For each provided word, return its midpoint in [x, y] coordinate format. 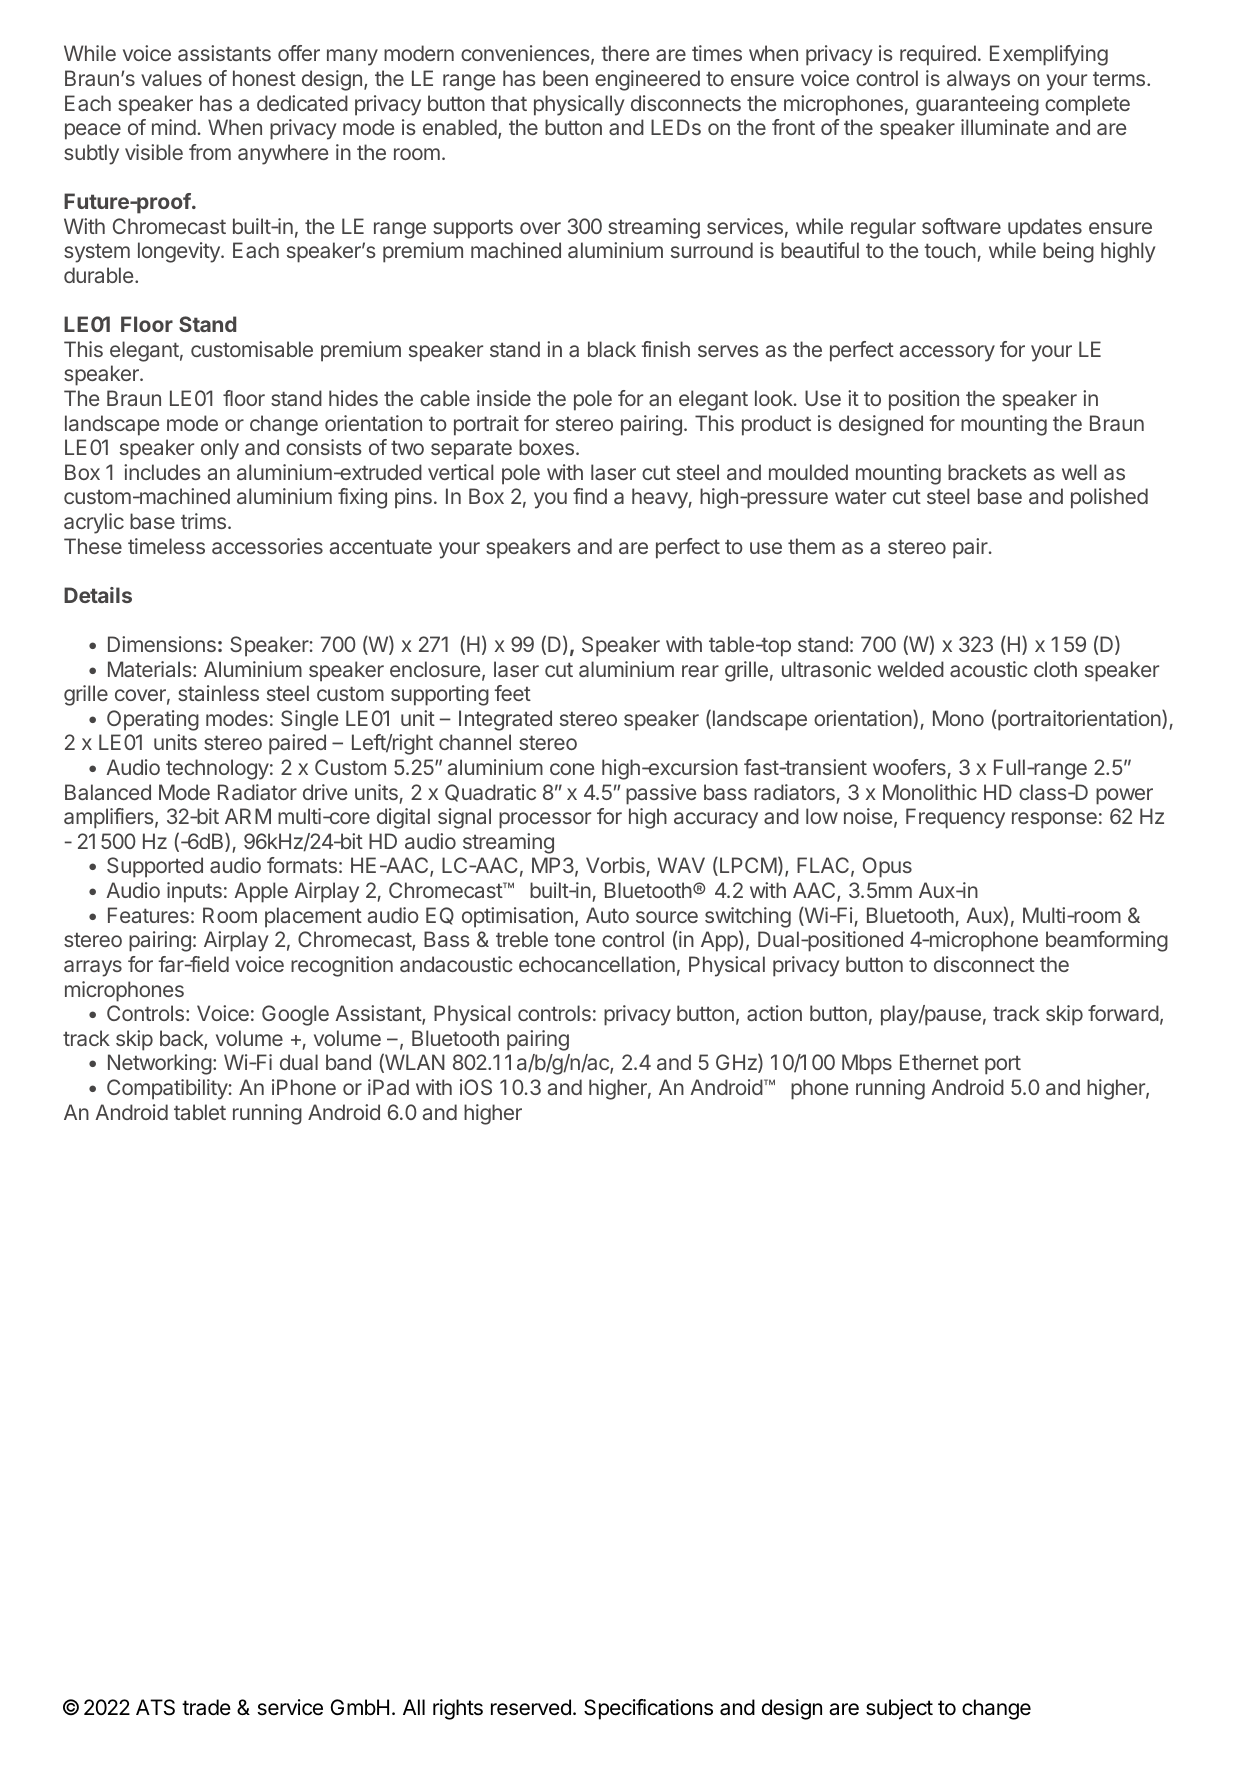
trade [206, 1707]
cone [572, 769]
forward [1123, 1013]
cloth [1055, 669]
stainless [218, 693]
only [220, 449]
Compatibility [167, 1089]
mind [174, 127]
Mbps [867, 1064]
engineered [647, 80]
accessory [947, 353]
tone [574, 939]
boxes [546, 447]
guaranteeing [977, 105]
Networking [160, 1064]
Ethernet [939, 1062]
